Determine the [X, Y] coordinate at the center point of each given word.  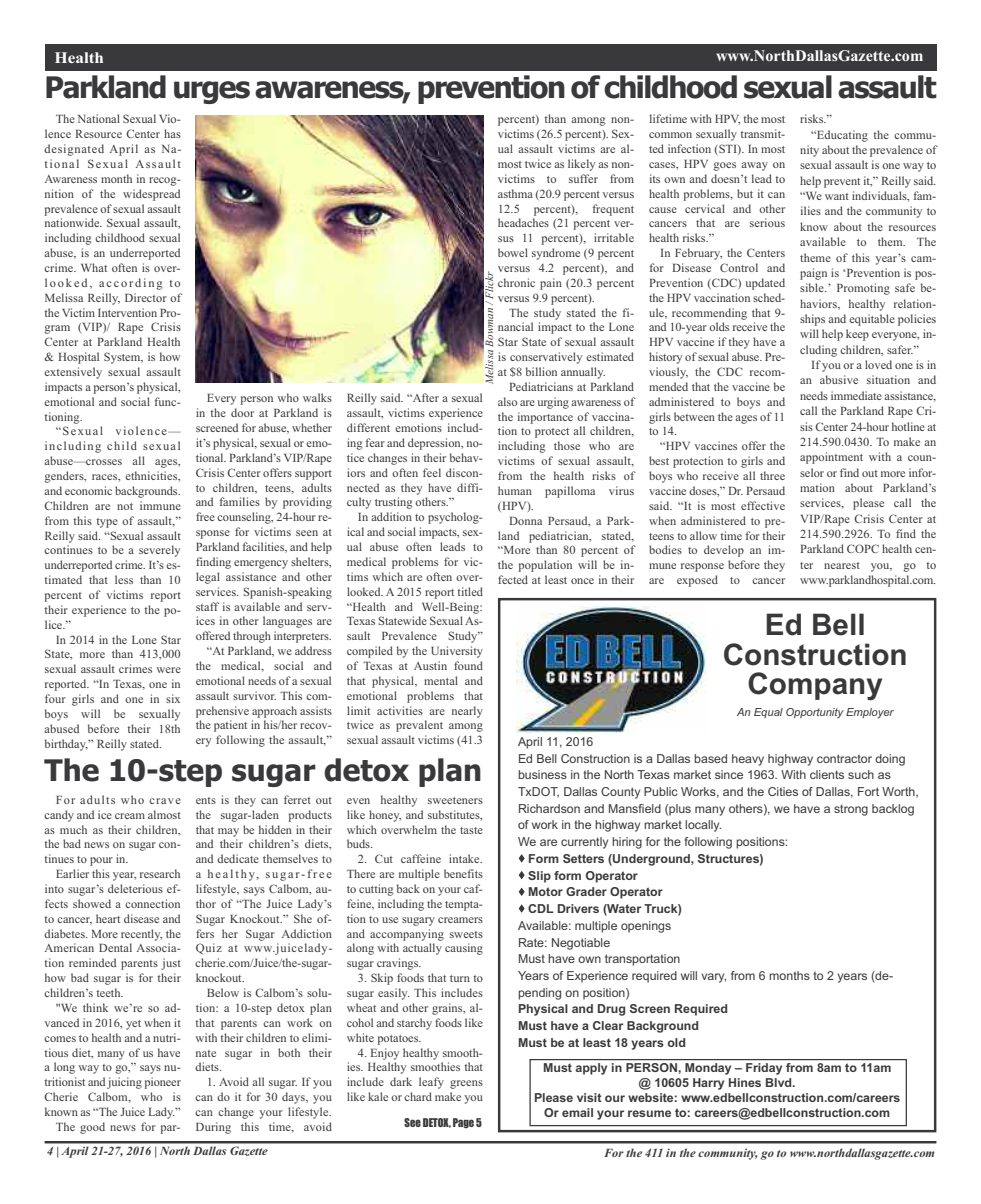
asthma [515, 193]
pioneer [162, 1083]
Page [463, 1123]
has [172, 133]
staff [207, 606]
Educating [841, 136]
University [457, 652]
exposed [697, 581]
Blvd [780, 1082]
